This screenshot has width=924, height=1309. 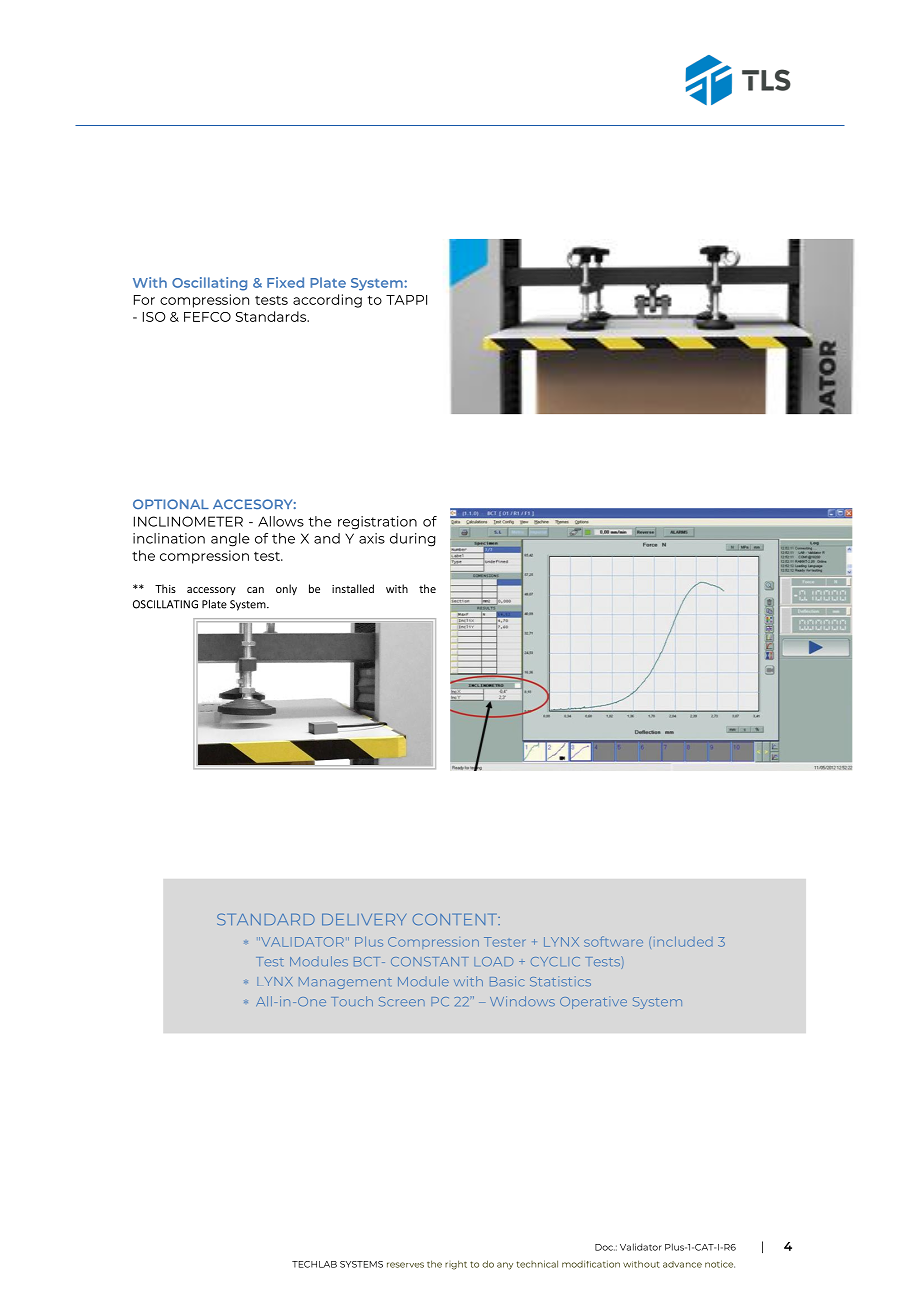 What do you see at coordinates (345, 983) in the screenshot?
I see `Management` at bounding box center [345, 983].
